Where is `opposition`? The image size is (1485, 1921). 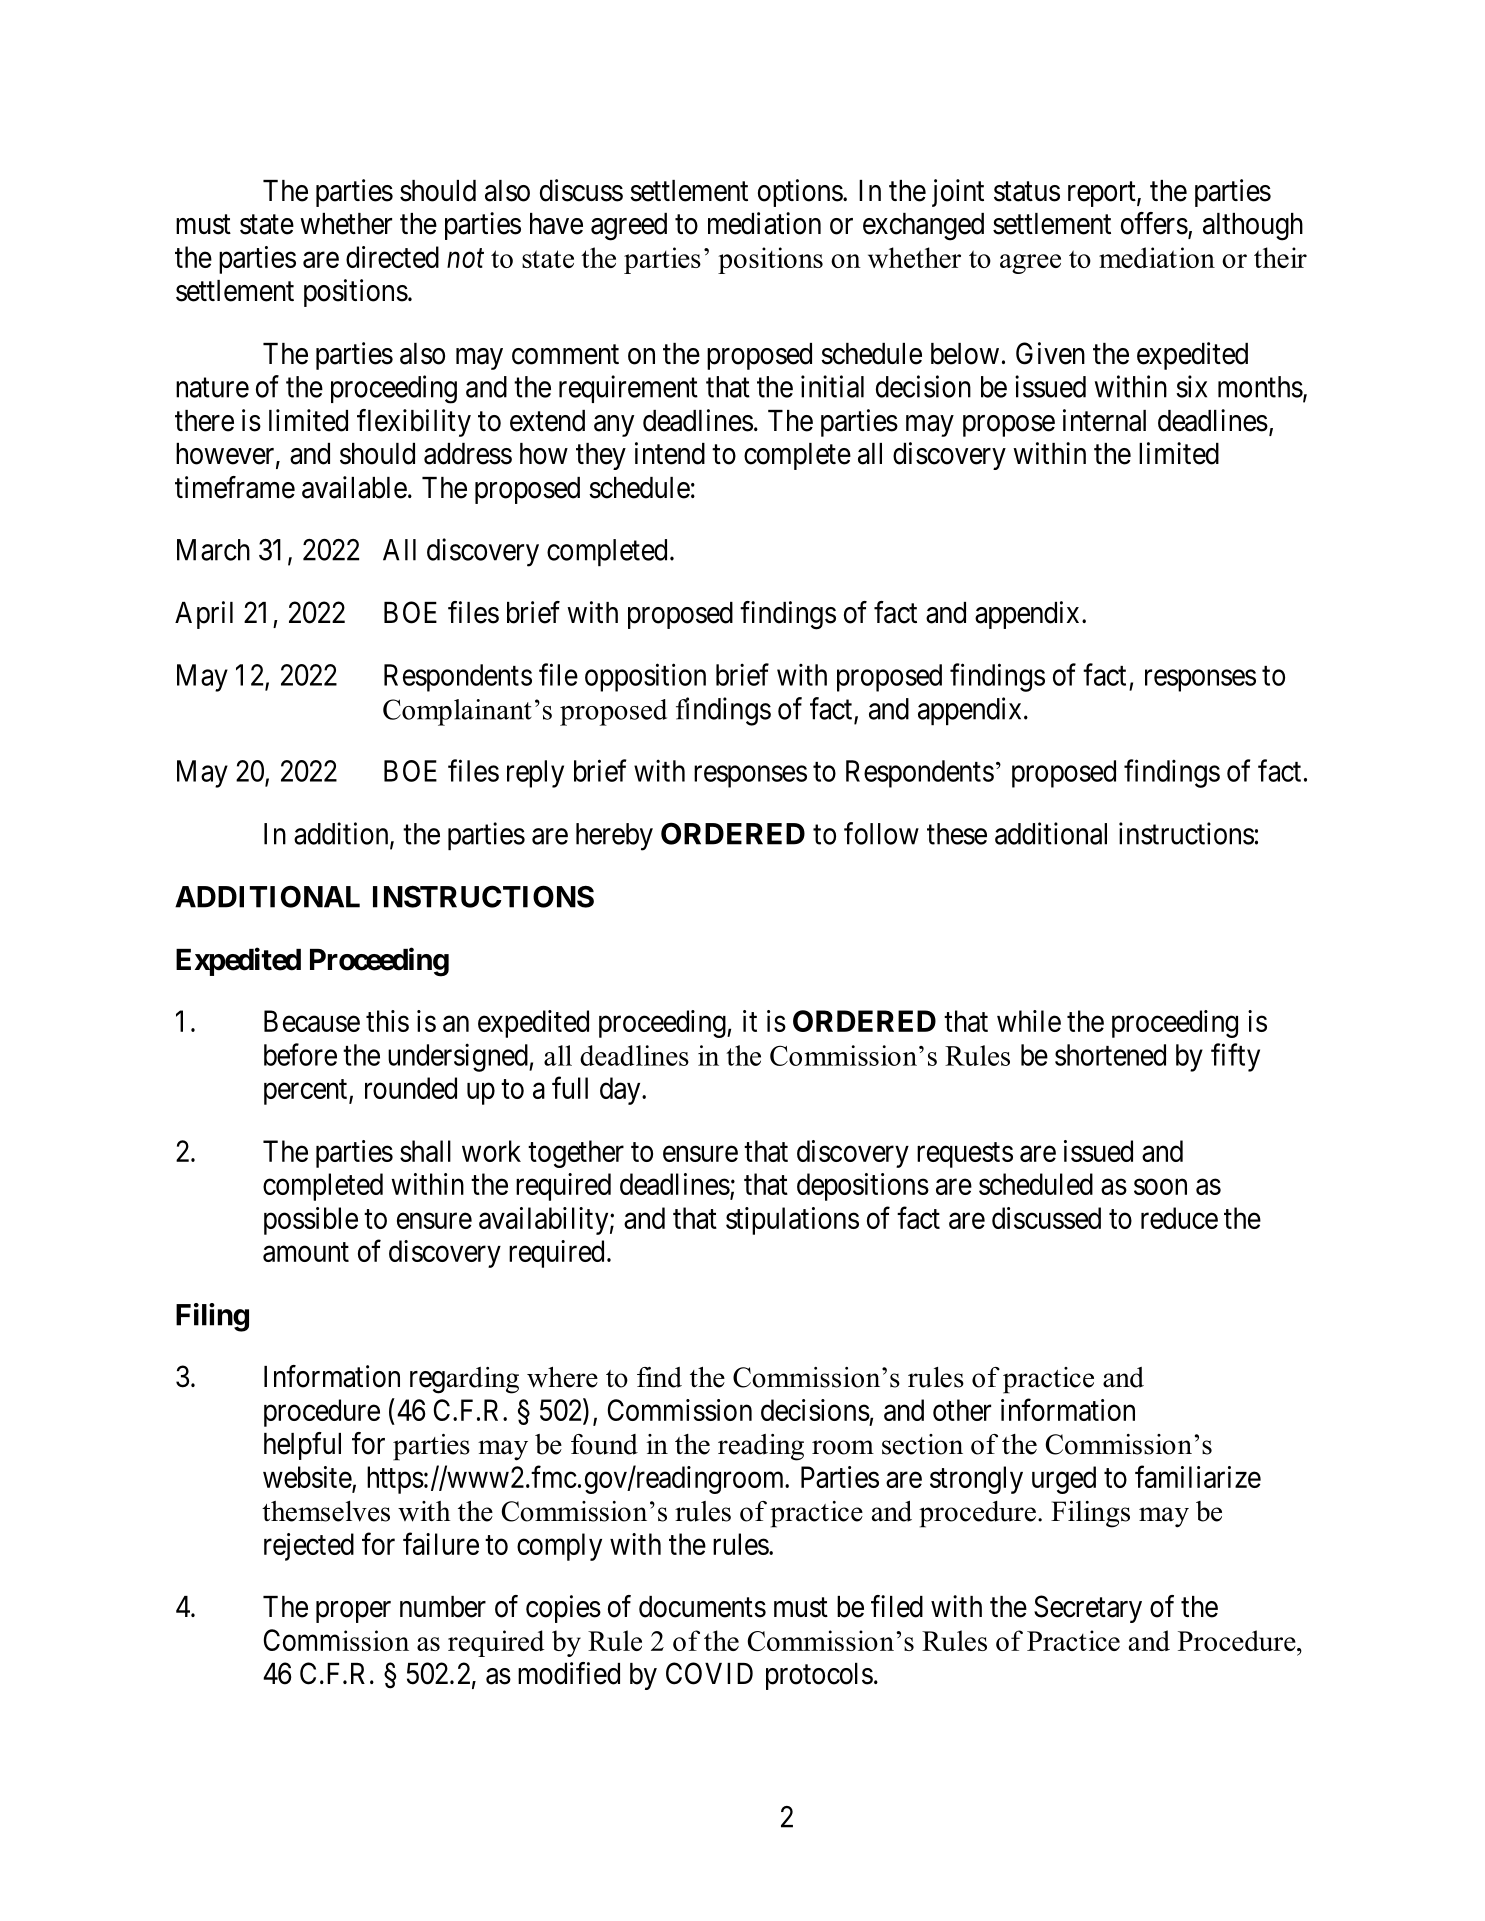 opposition is located at coordinates (645, 677).
